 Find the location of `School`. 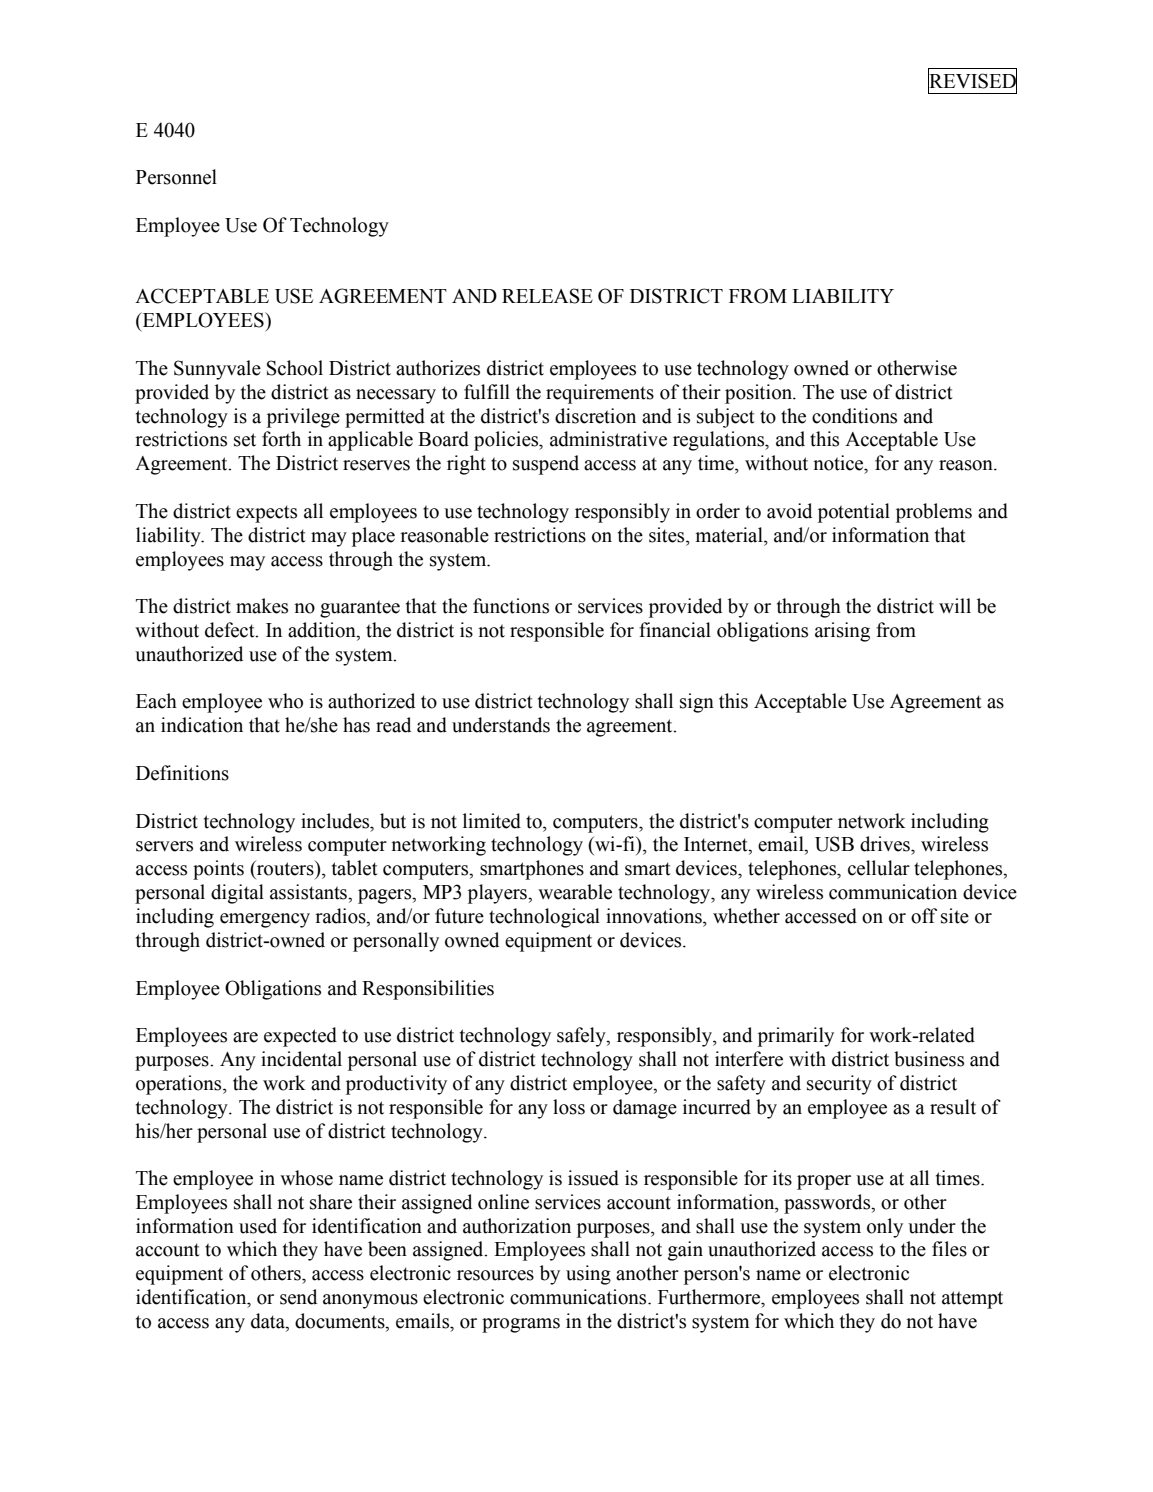

School is located at coordinates (295, 368).
